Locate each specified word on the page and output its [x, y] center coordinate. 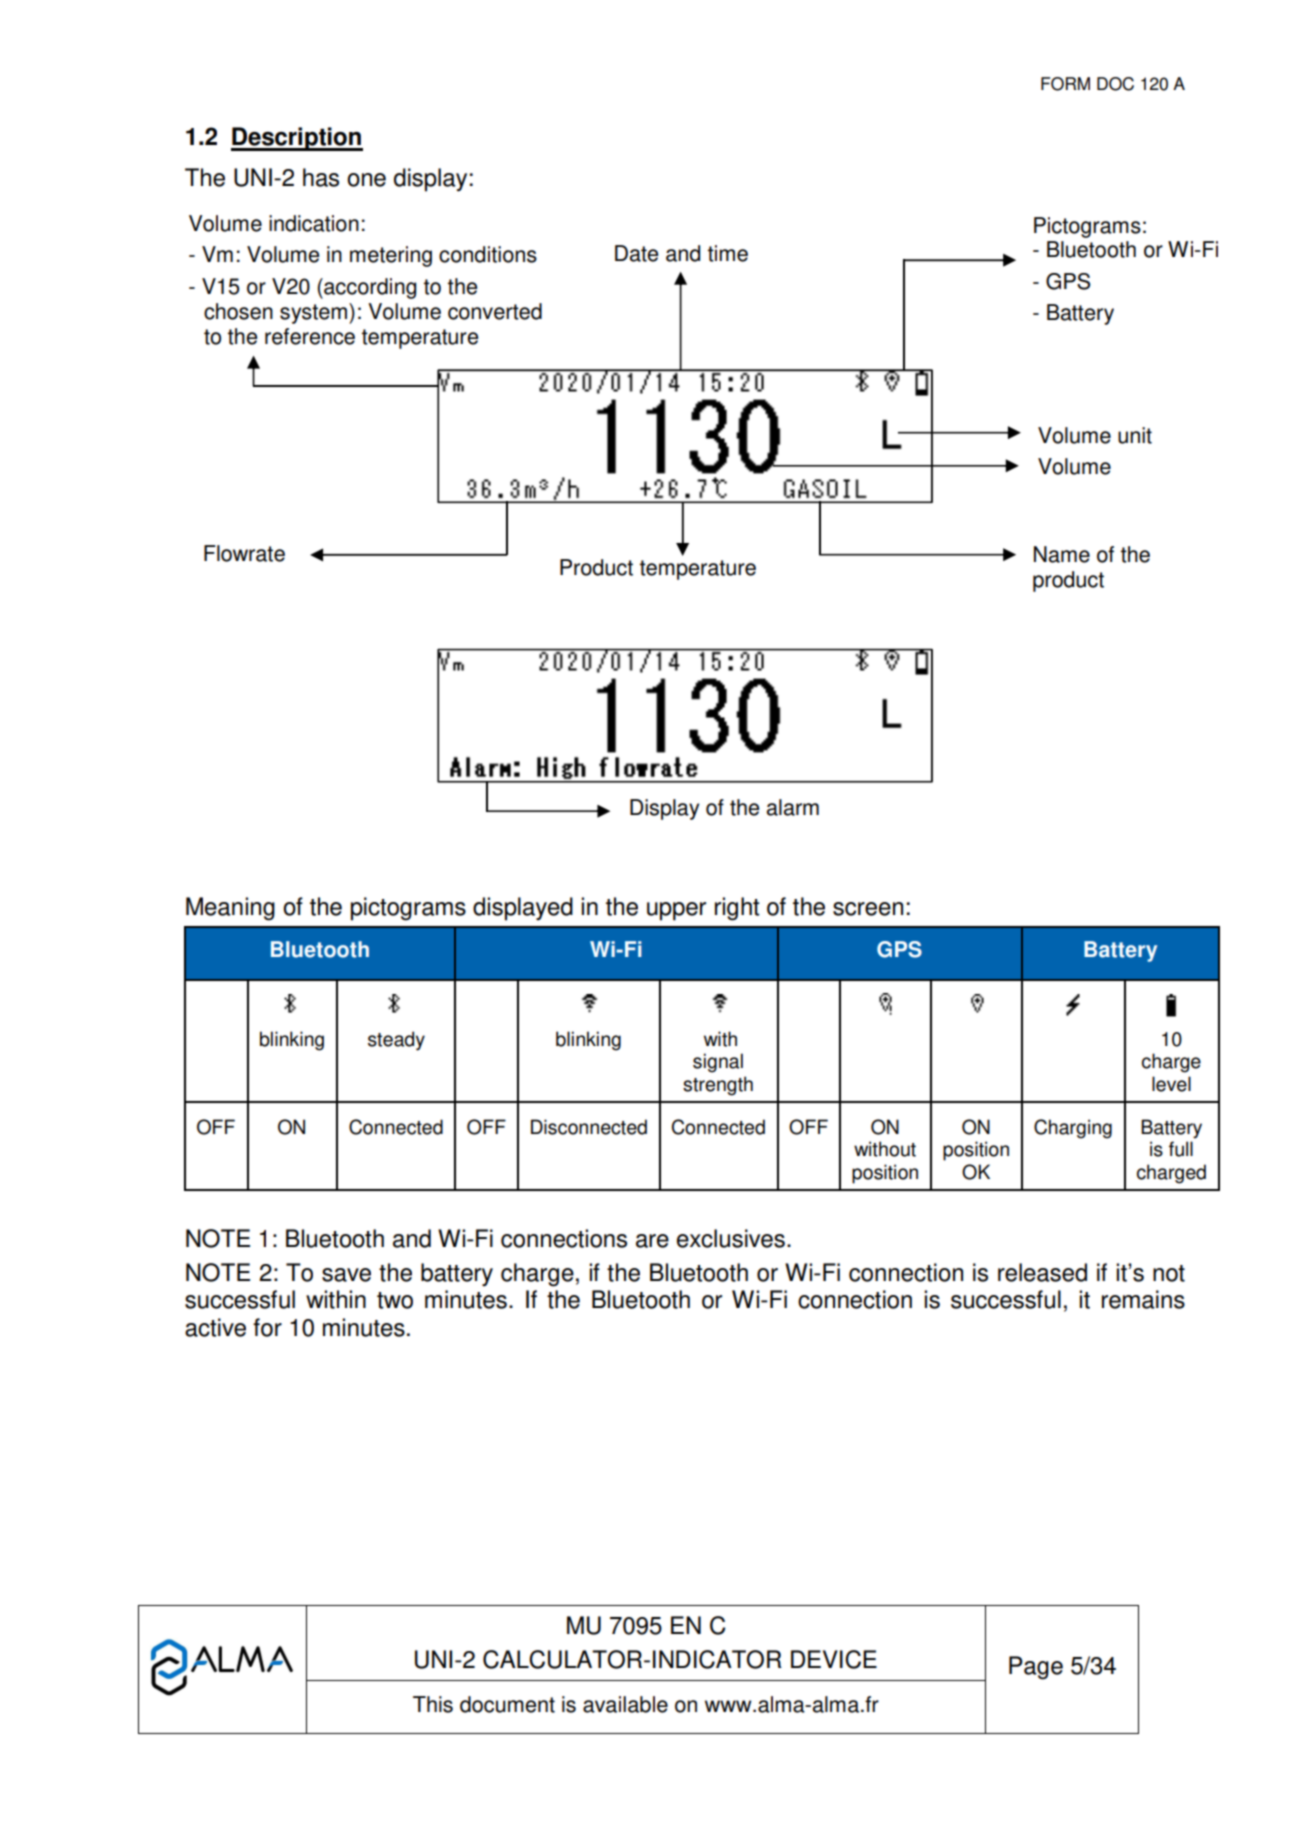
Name [1062, 554]
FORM [1065, 84]
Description [297, 139]
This [433, 1704]
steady [396, 1041]
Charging [1073, 1129]
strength [718, 1086]
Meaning [230, 909]
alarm [793, 807]
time [728, 253]
